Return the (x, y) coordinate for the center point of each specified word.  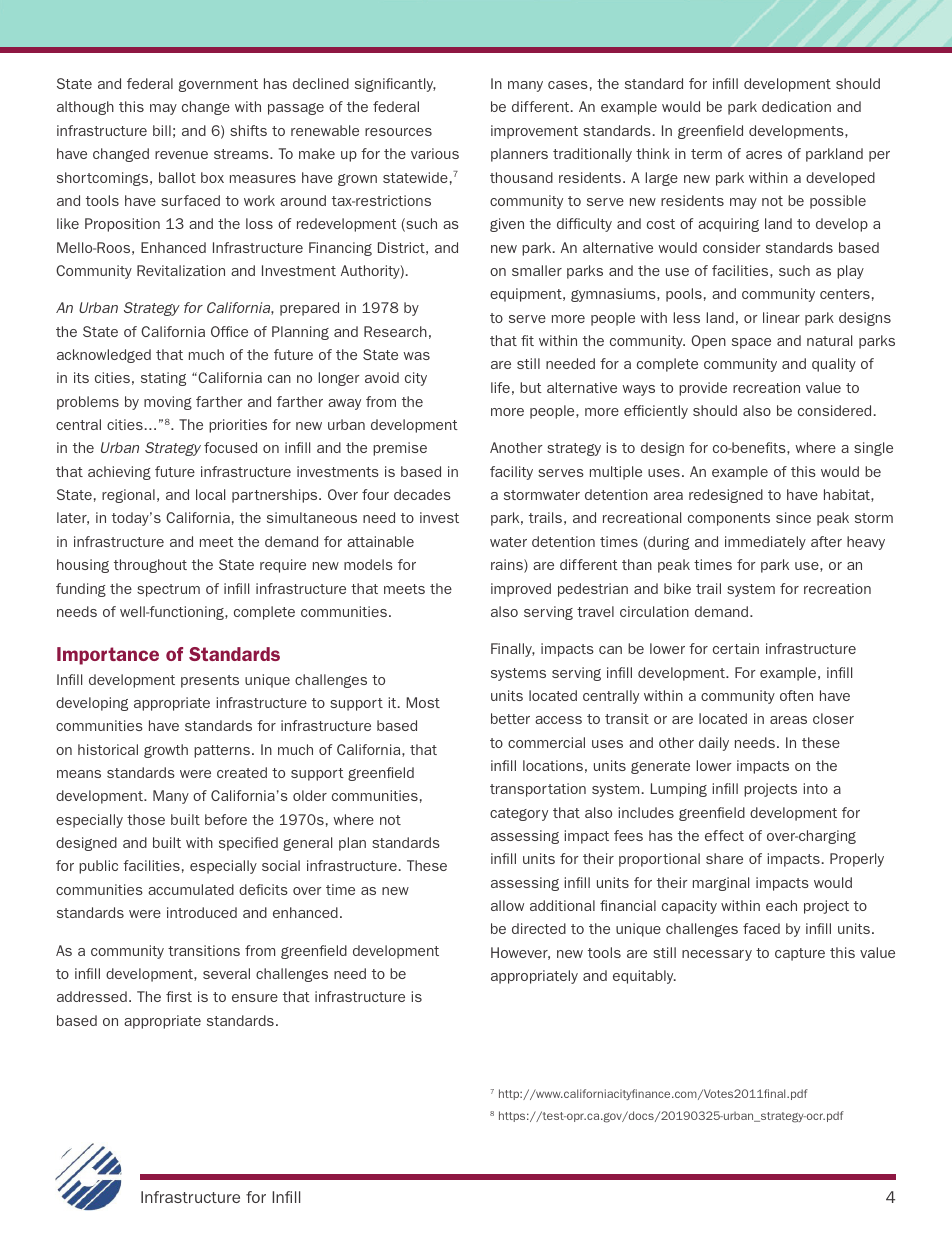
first (179, 996)
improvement (534, 132)
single (873, 449)
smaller (537, 270)
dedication (796, 106)
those (146, 819)
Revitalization (181, 270)
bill (162, 130)
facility (511, 473)
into (816, 788)
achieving (119, 473)
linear (781, 317)
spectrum (168, 590)
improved (521, 590)
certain (736, 648)
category (519, 814)
